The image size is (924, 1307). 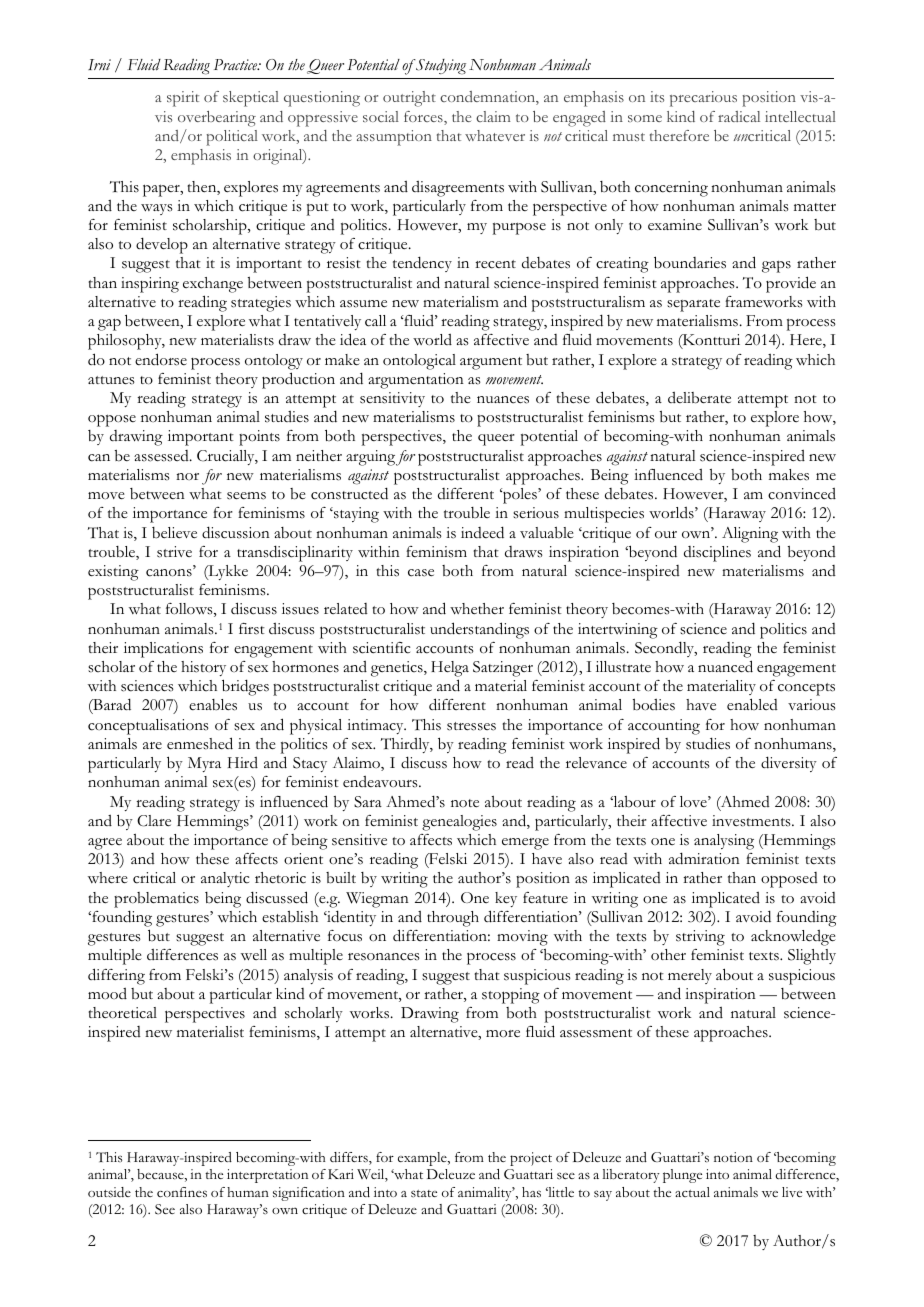 I want to click on understandings, so click(x=479, y=630).
